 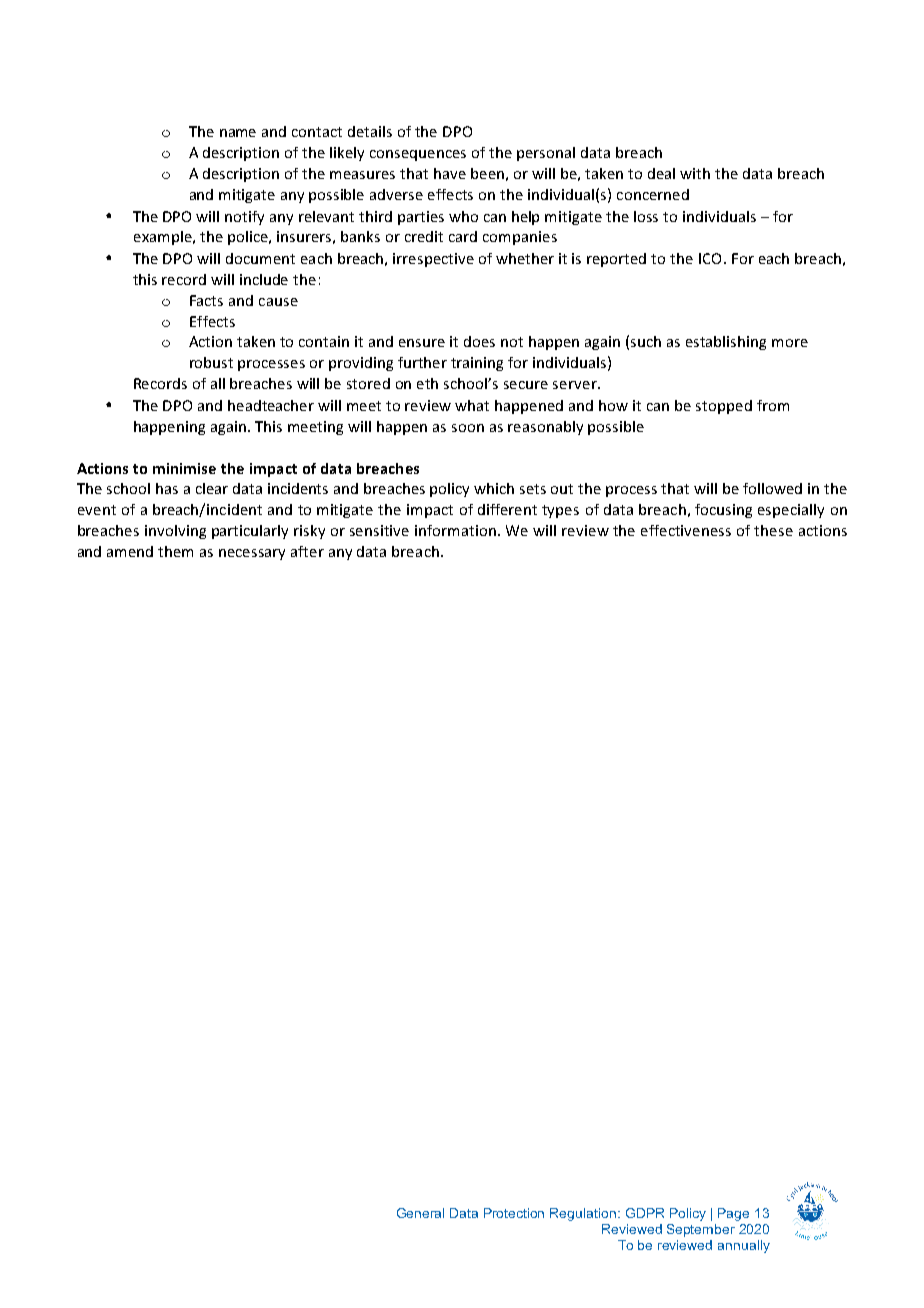 I want to click on information, so click(x=455, y=530).
